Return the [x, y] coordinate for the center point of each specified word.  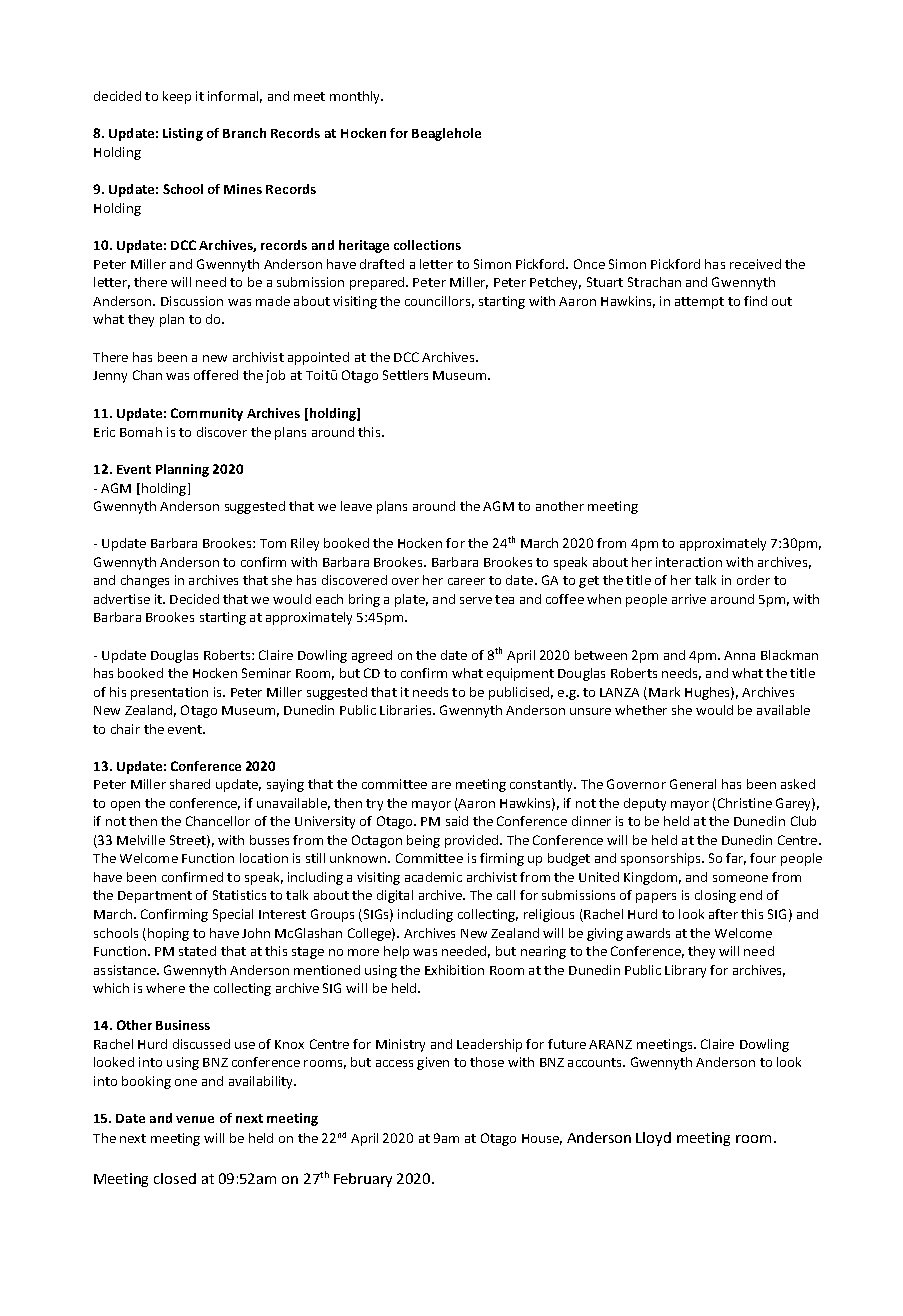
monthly [356, 97]
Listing [183, 134]
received [755, 264]
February [363, 1180]
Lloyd [653, 1139]
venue [195, 1119]
